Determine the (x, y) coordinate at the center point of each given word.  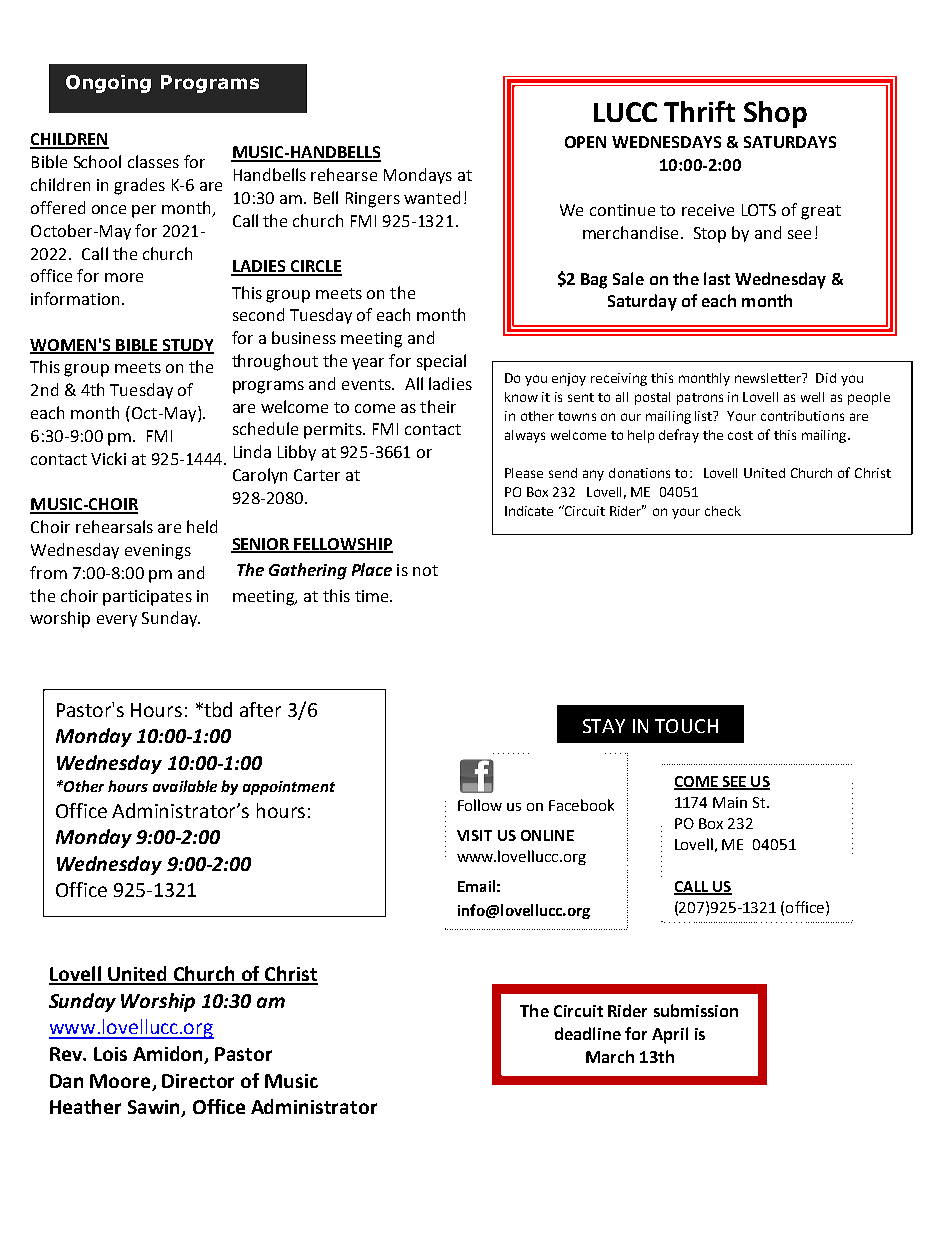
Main (730, 802)
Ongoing (108, 84)
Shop (775, 114)
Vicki (108, 458)
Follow (480, 805)
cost (740, 435)
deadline (588, 1033)
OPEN (585, 142)
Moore (120, 1081)
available (185, 786)
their (438, 406)
